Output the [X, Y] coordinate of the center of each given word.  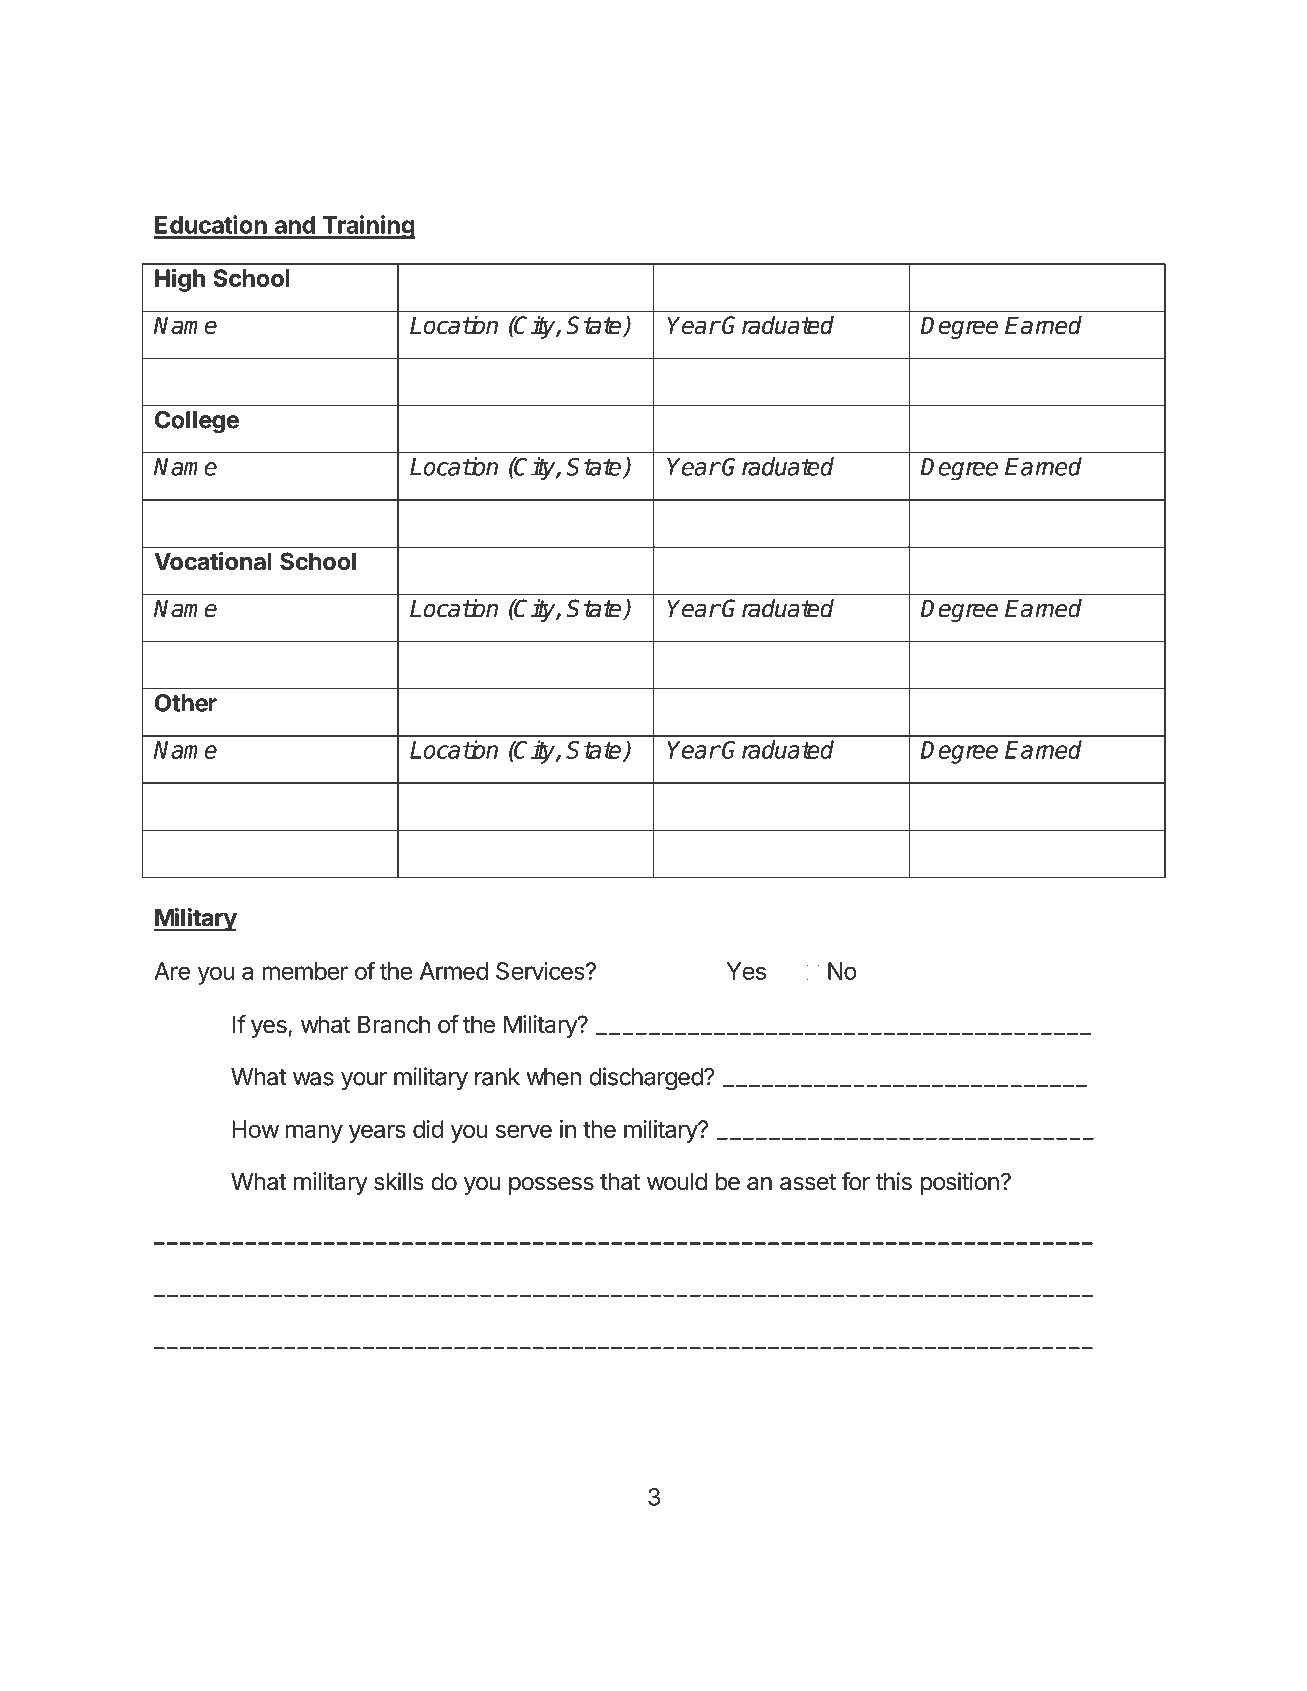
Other [186, 703]
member [305, 971]
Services [541, 971]
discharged [647, 1079]
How [255, 1129]
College [197, 422]
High [180, 280]
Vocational [213, 561]
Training [367, 227]
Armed [454, 971]
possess [551, 1186]
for [856, 1181]
